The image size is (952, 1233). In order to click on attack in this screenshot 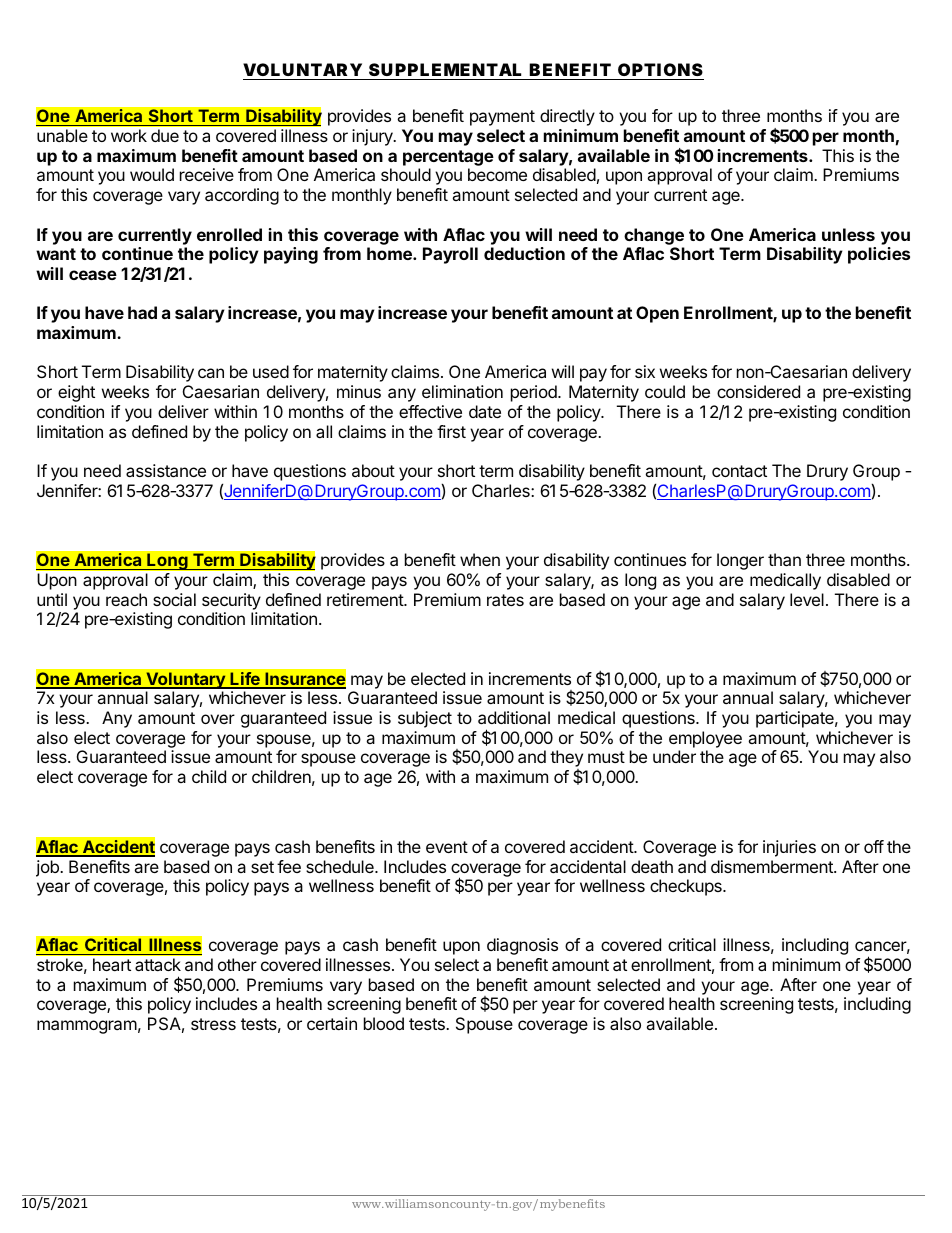, I will do `click(158, 964)`.
